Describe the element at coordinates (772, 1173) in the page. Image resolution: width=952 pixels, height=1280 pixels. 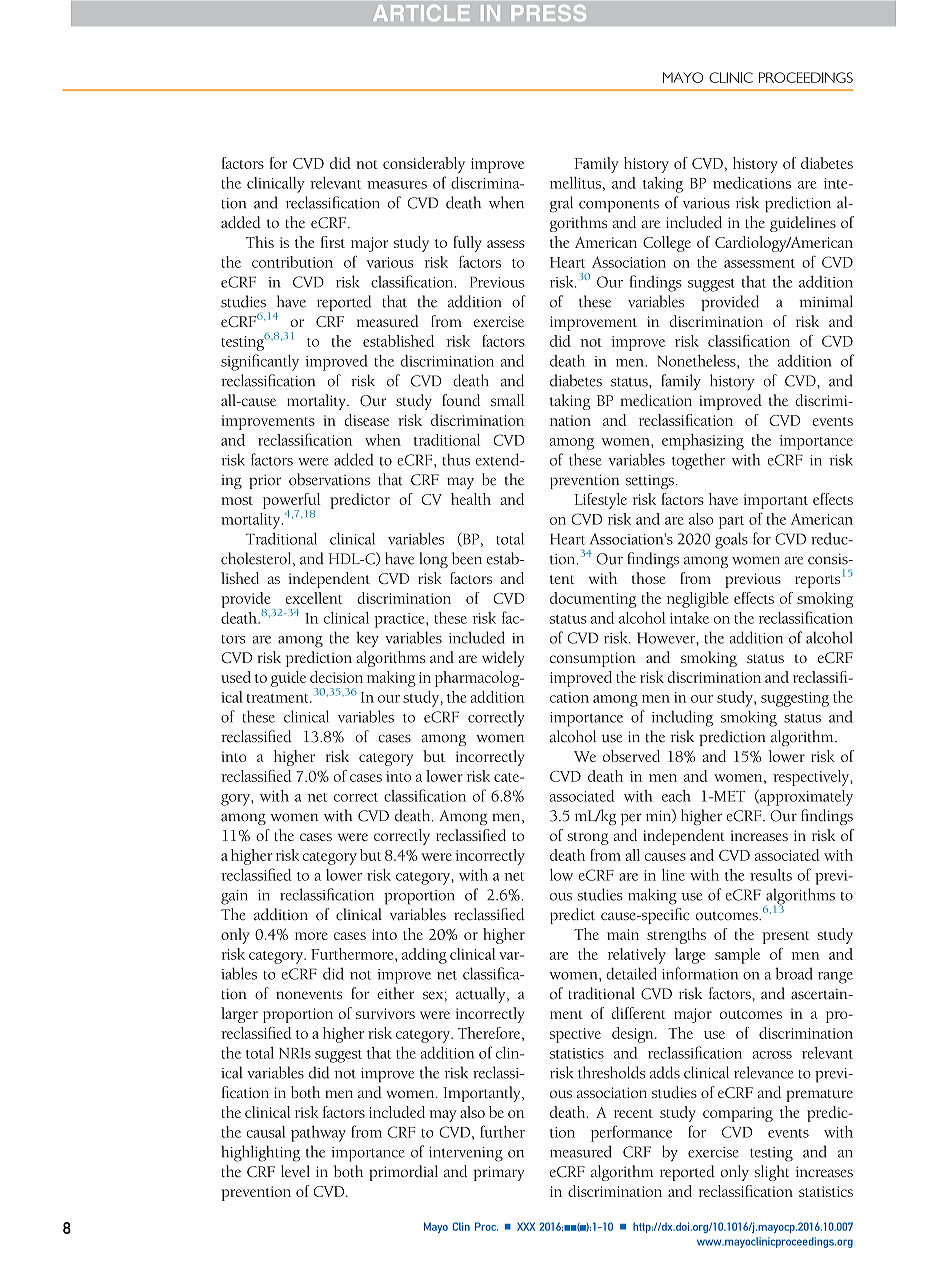
I see `slight` at that location.
